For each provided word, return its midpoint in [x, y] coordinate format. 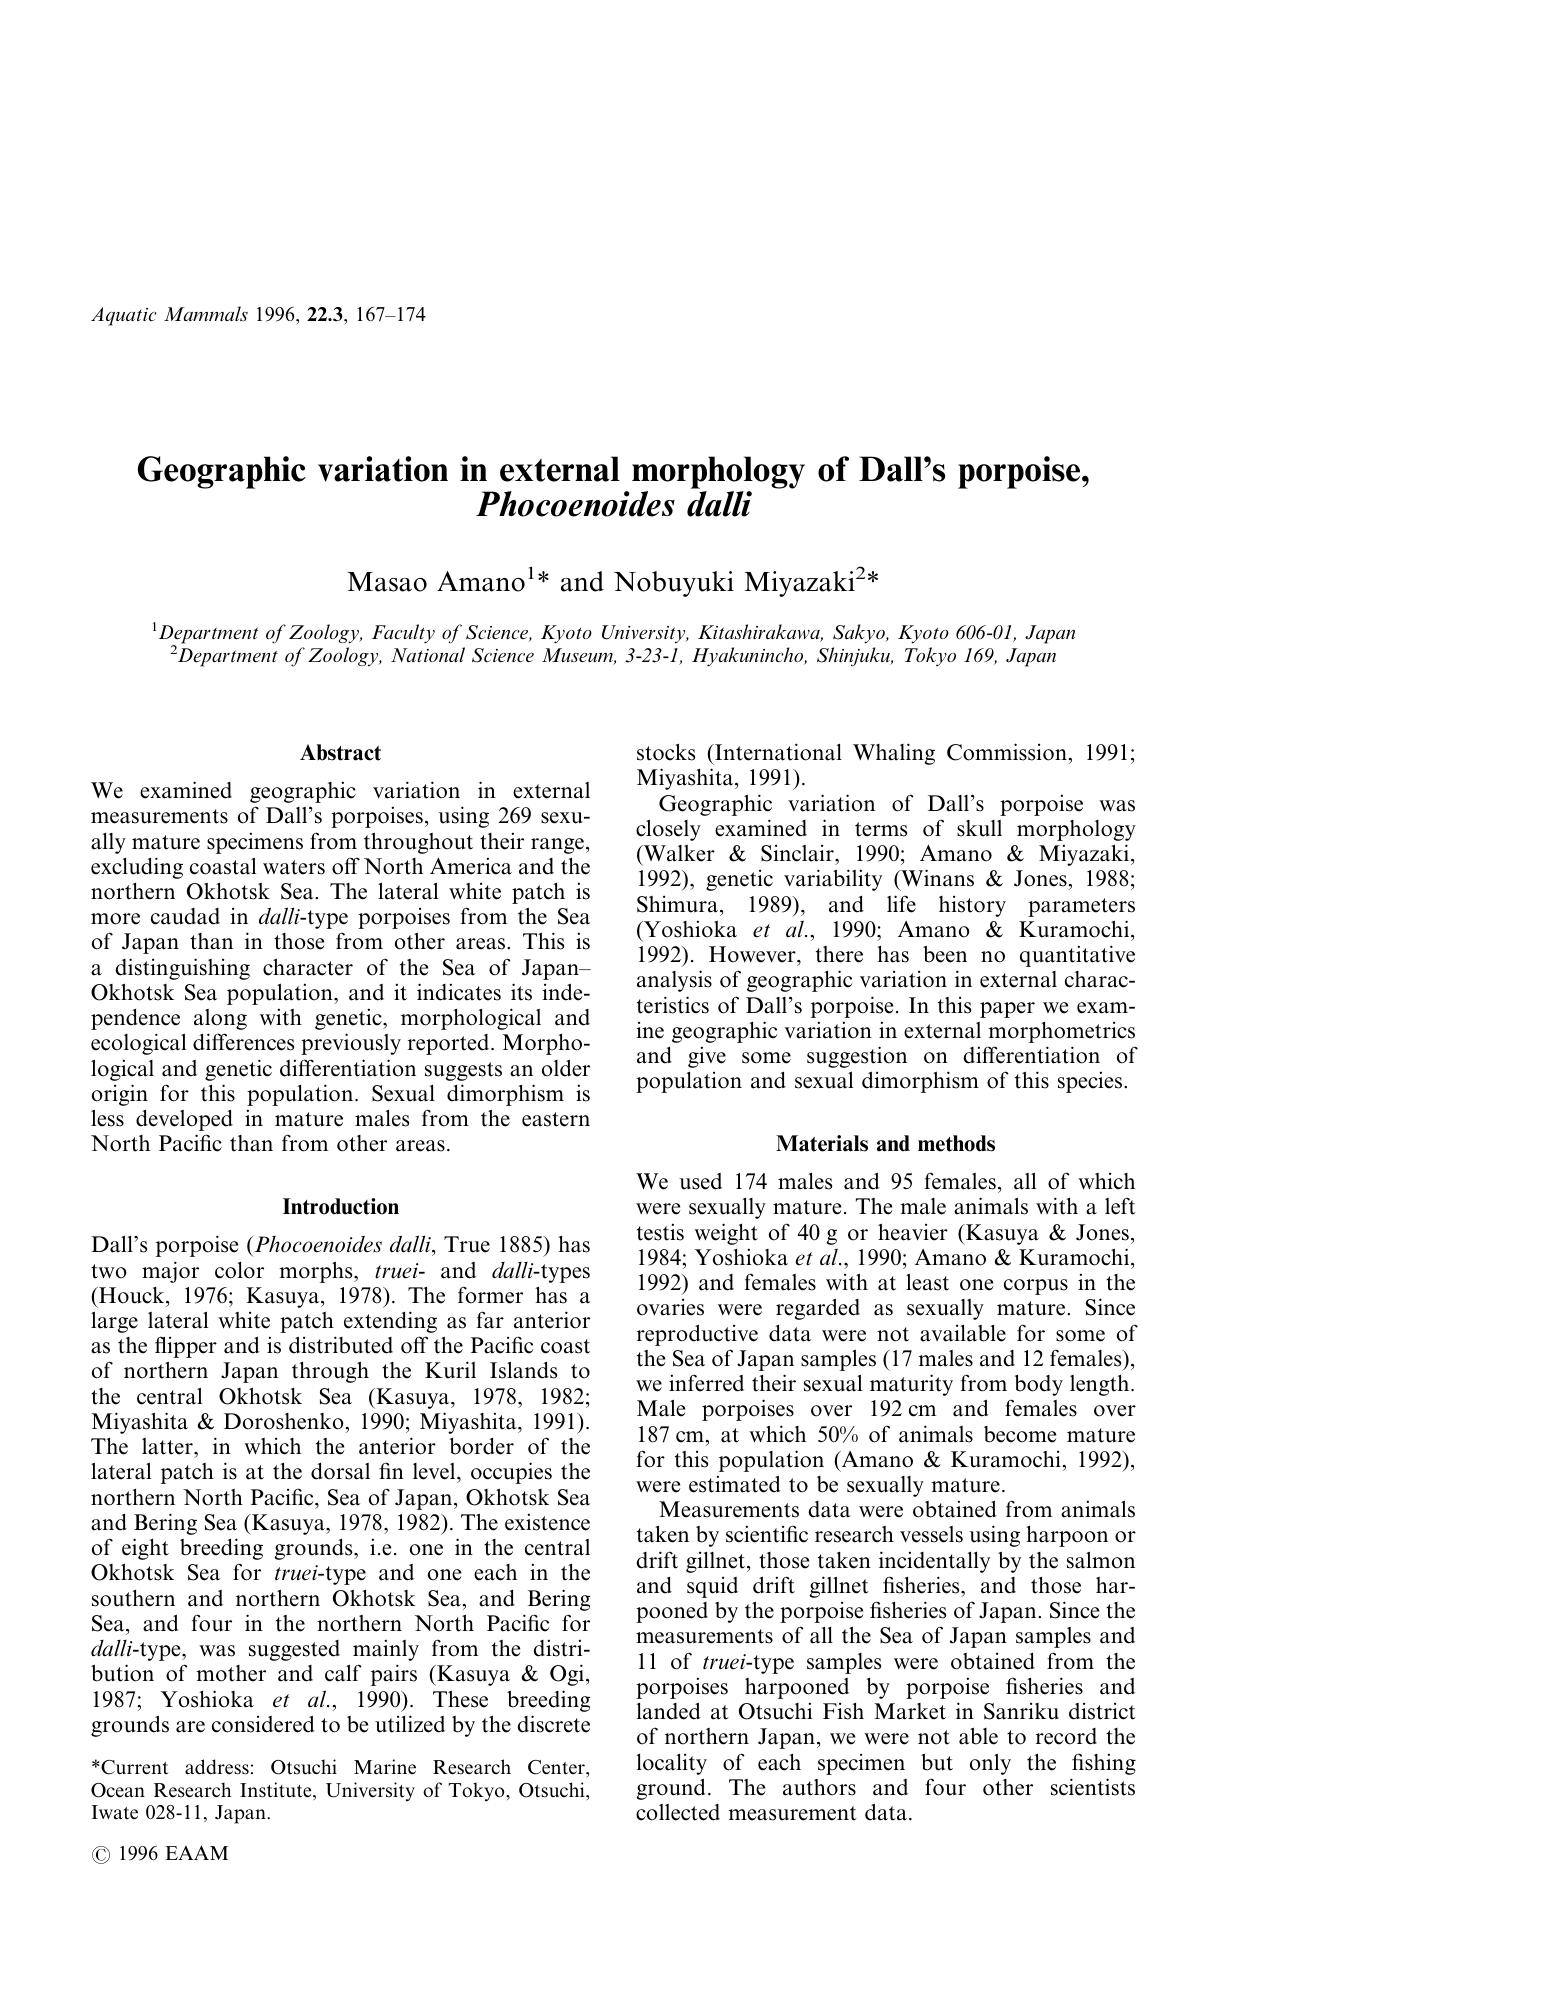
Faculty [403, 634]
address [217, 1767]
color [239, 1270]
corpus [1036, 1287]
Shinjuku [855, 657]
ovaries [670, 1307]
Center [557, 1767]
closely [668, 830]
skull [979, 828]
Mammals [206, 313]
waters [294, 867]
